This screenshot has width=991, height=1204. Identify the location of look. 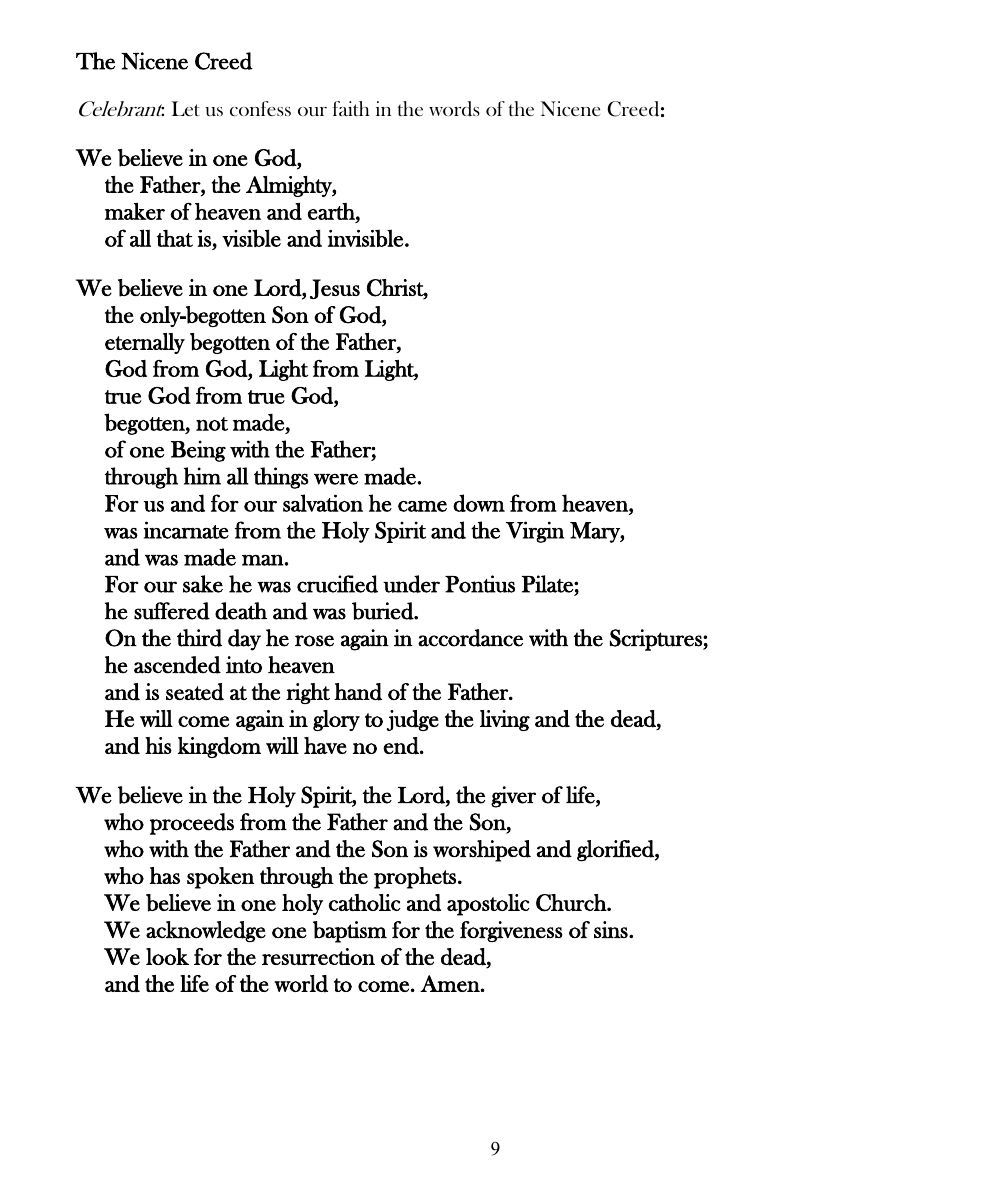
(167, 956).
